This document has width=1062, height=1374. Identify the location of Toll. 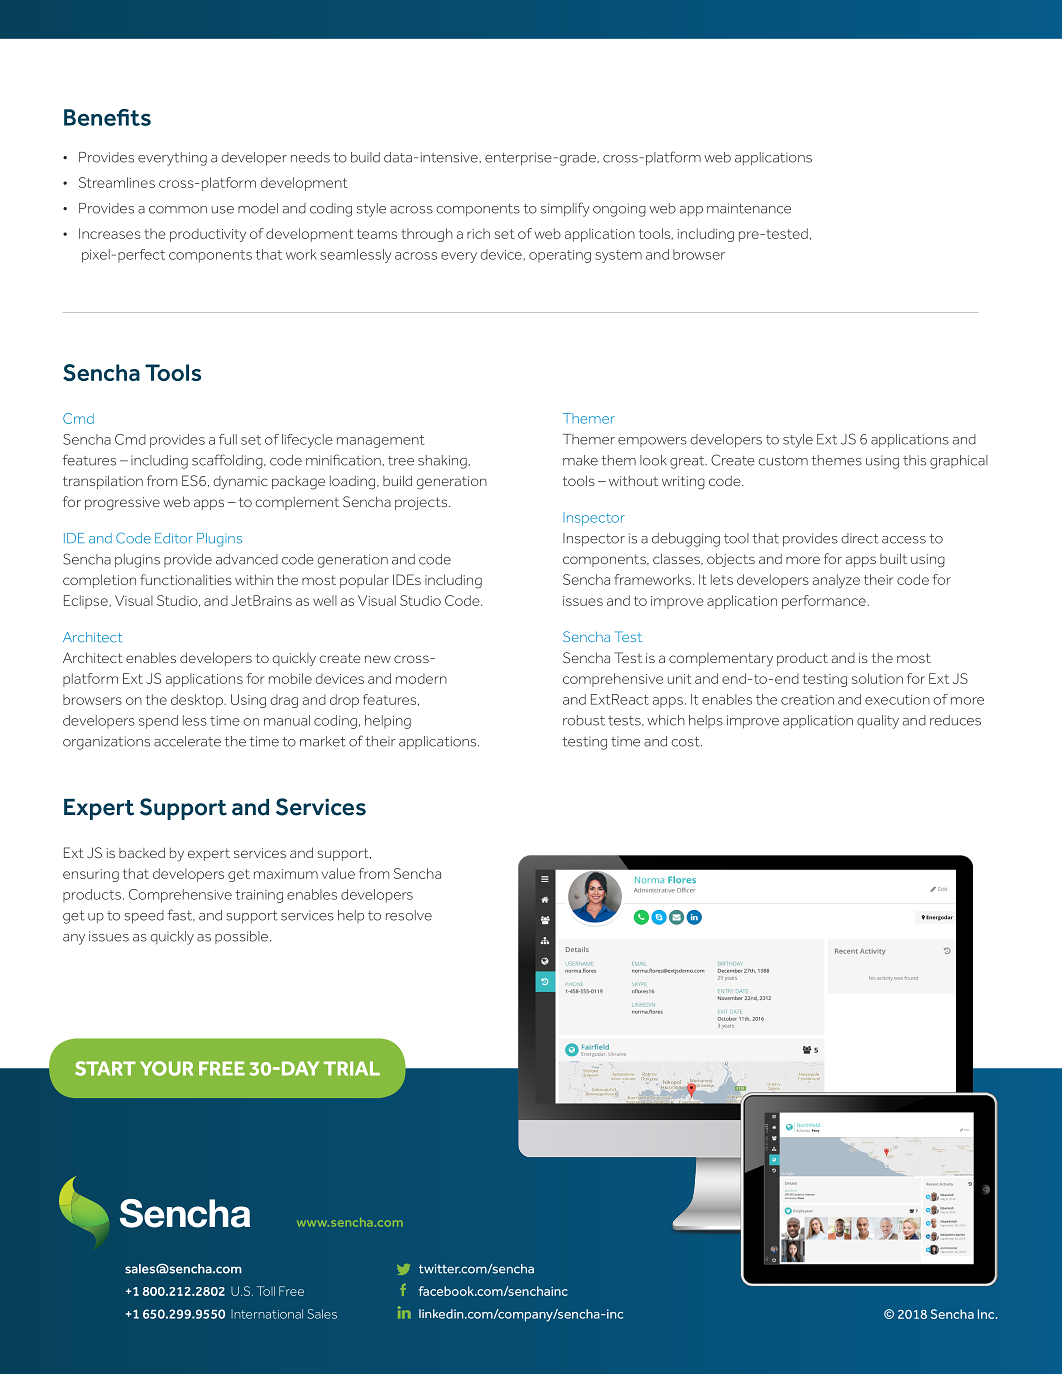
(266, 1291).
